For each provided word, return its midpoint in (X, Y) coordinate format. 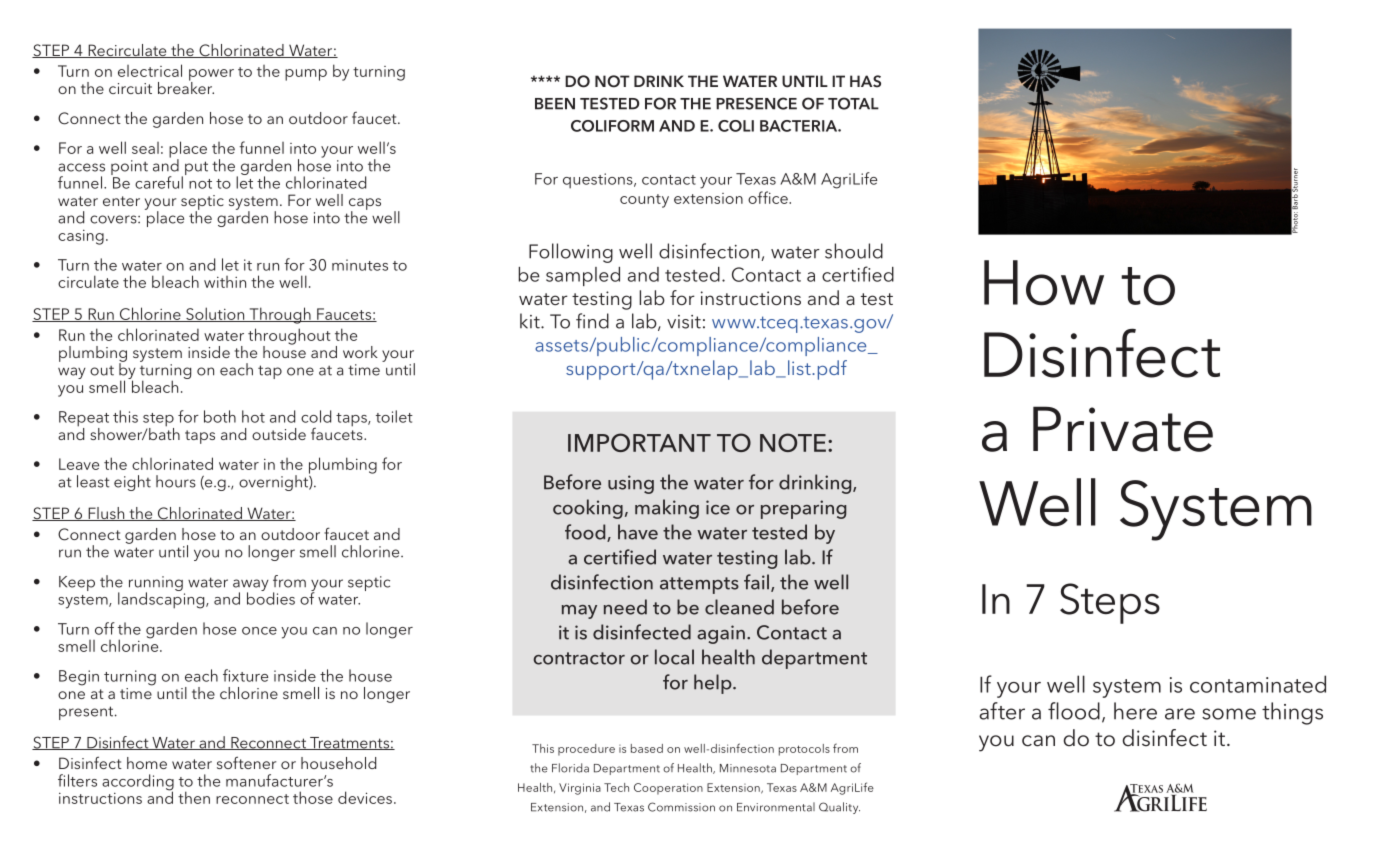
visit (684, 322)
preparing (803, 509)
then (194, 797)
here (1135, 711)
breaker (186, 87)
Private (1123, 429)
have (638, 532)
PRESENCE (756, 103)
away (251, 586)
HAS (865, 81)
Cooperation (668, 789)
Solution (215, 314)
